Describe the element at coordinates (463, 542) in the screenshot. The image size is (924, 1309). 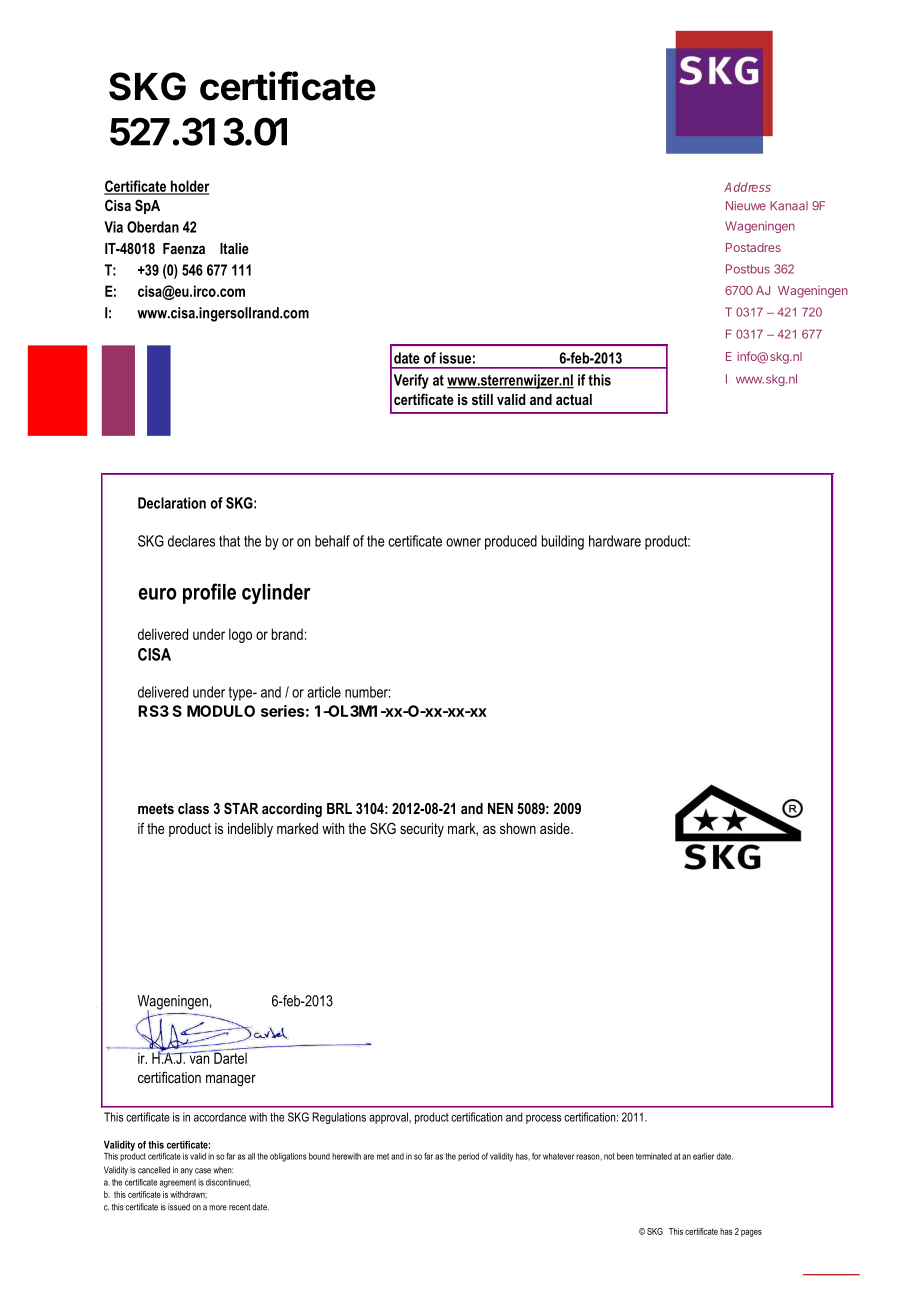
I see `owner` at that location.
